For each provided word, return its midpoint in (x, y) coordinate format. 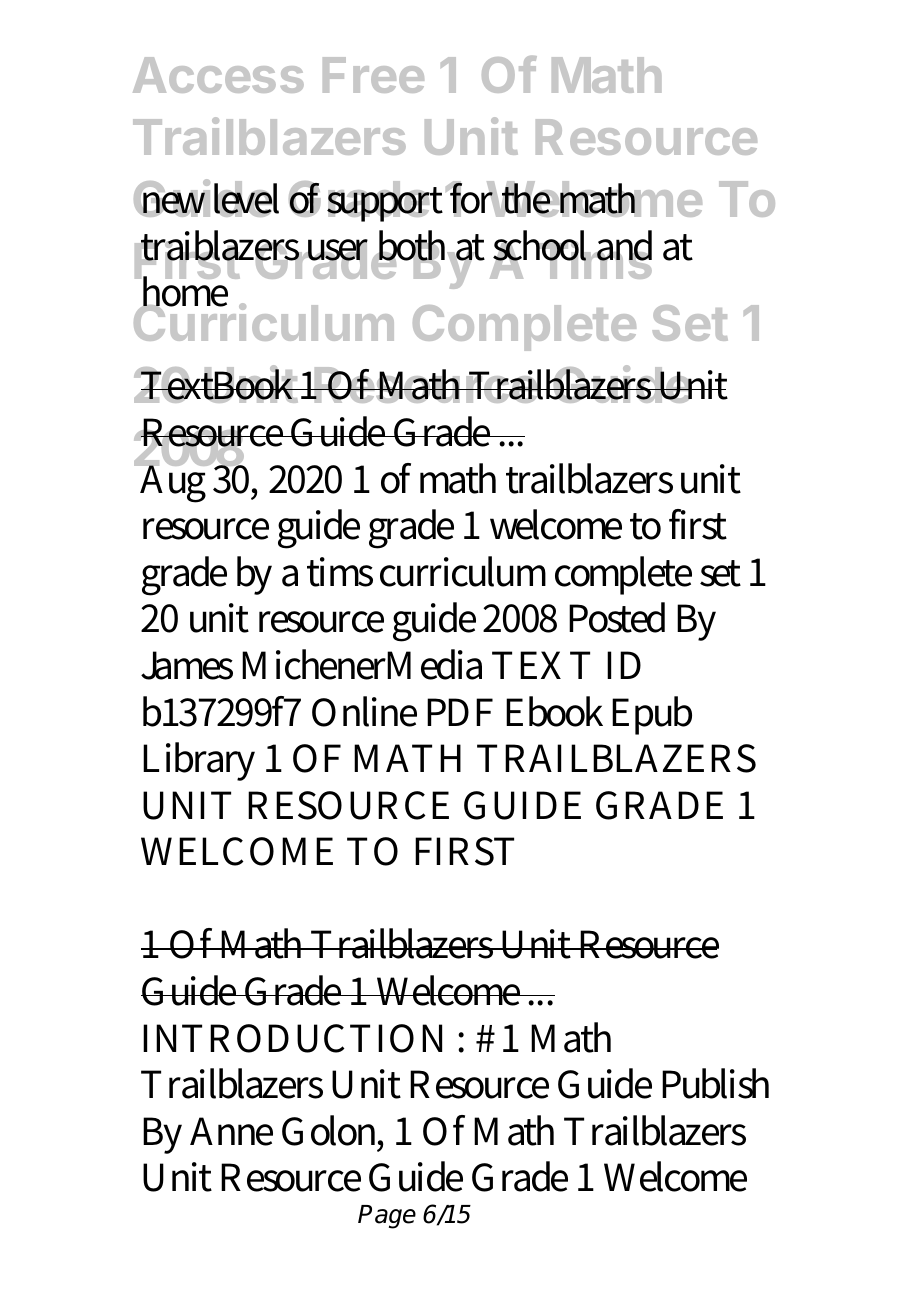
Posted (617, 617)
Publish (715, 1083)
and (623, 246)
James (187, 665)
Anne (231, 1131)
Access (218, 75)
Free (373, 75)
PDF (460, 712)
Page (387, 1217)
